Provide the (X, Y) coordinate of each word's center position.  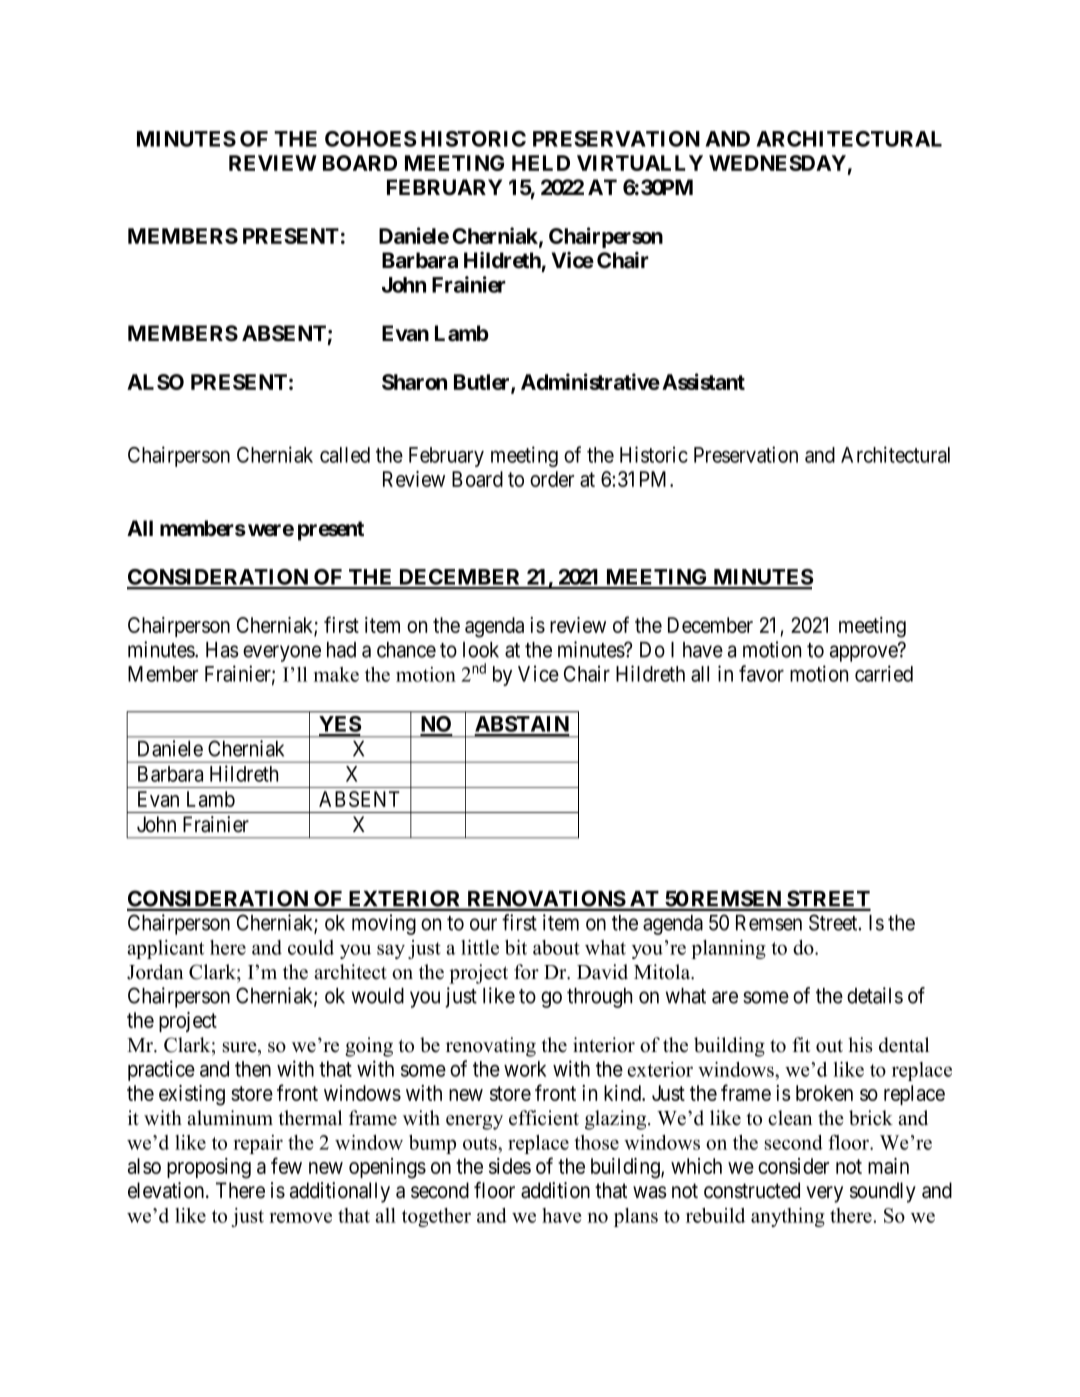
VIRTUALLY (640, 163)
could (311, 947)
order (552, 479)
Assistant (703, 381)
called (345, 455)
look (481, 650)
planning (728, 949)
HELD (541, 163)
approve (864, 653)
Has (222, 650)
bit (516, 947)
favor (761, 673)
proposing (209, 1168)
